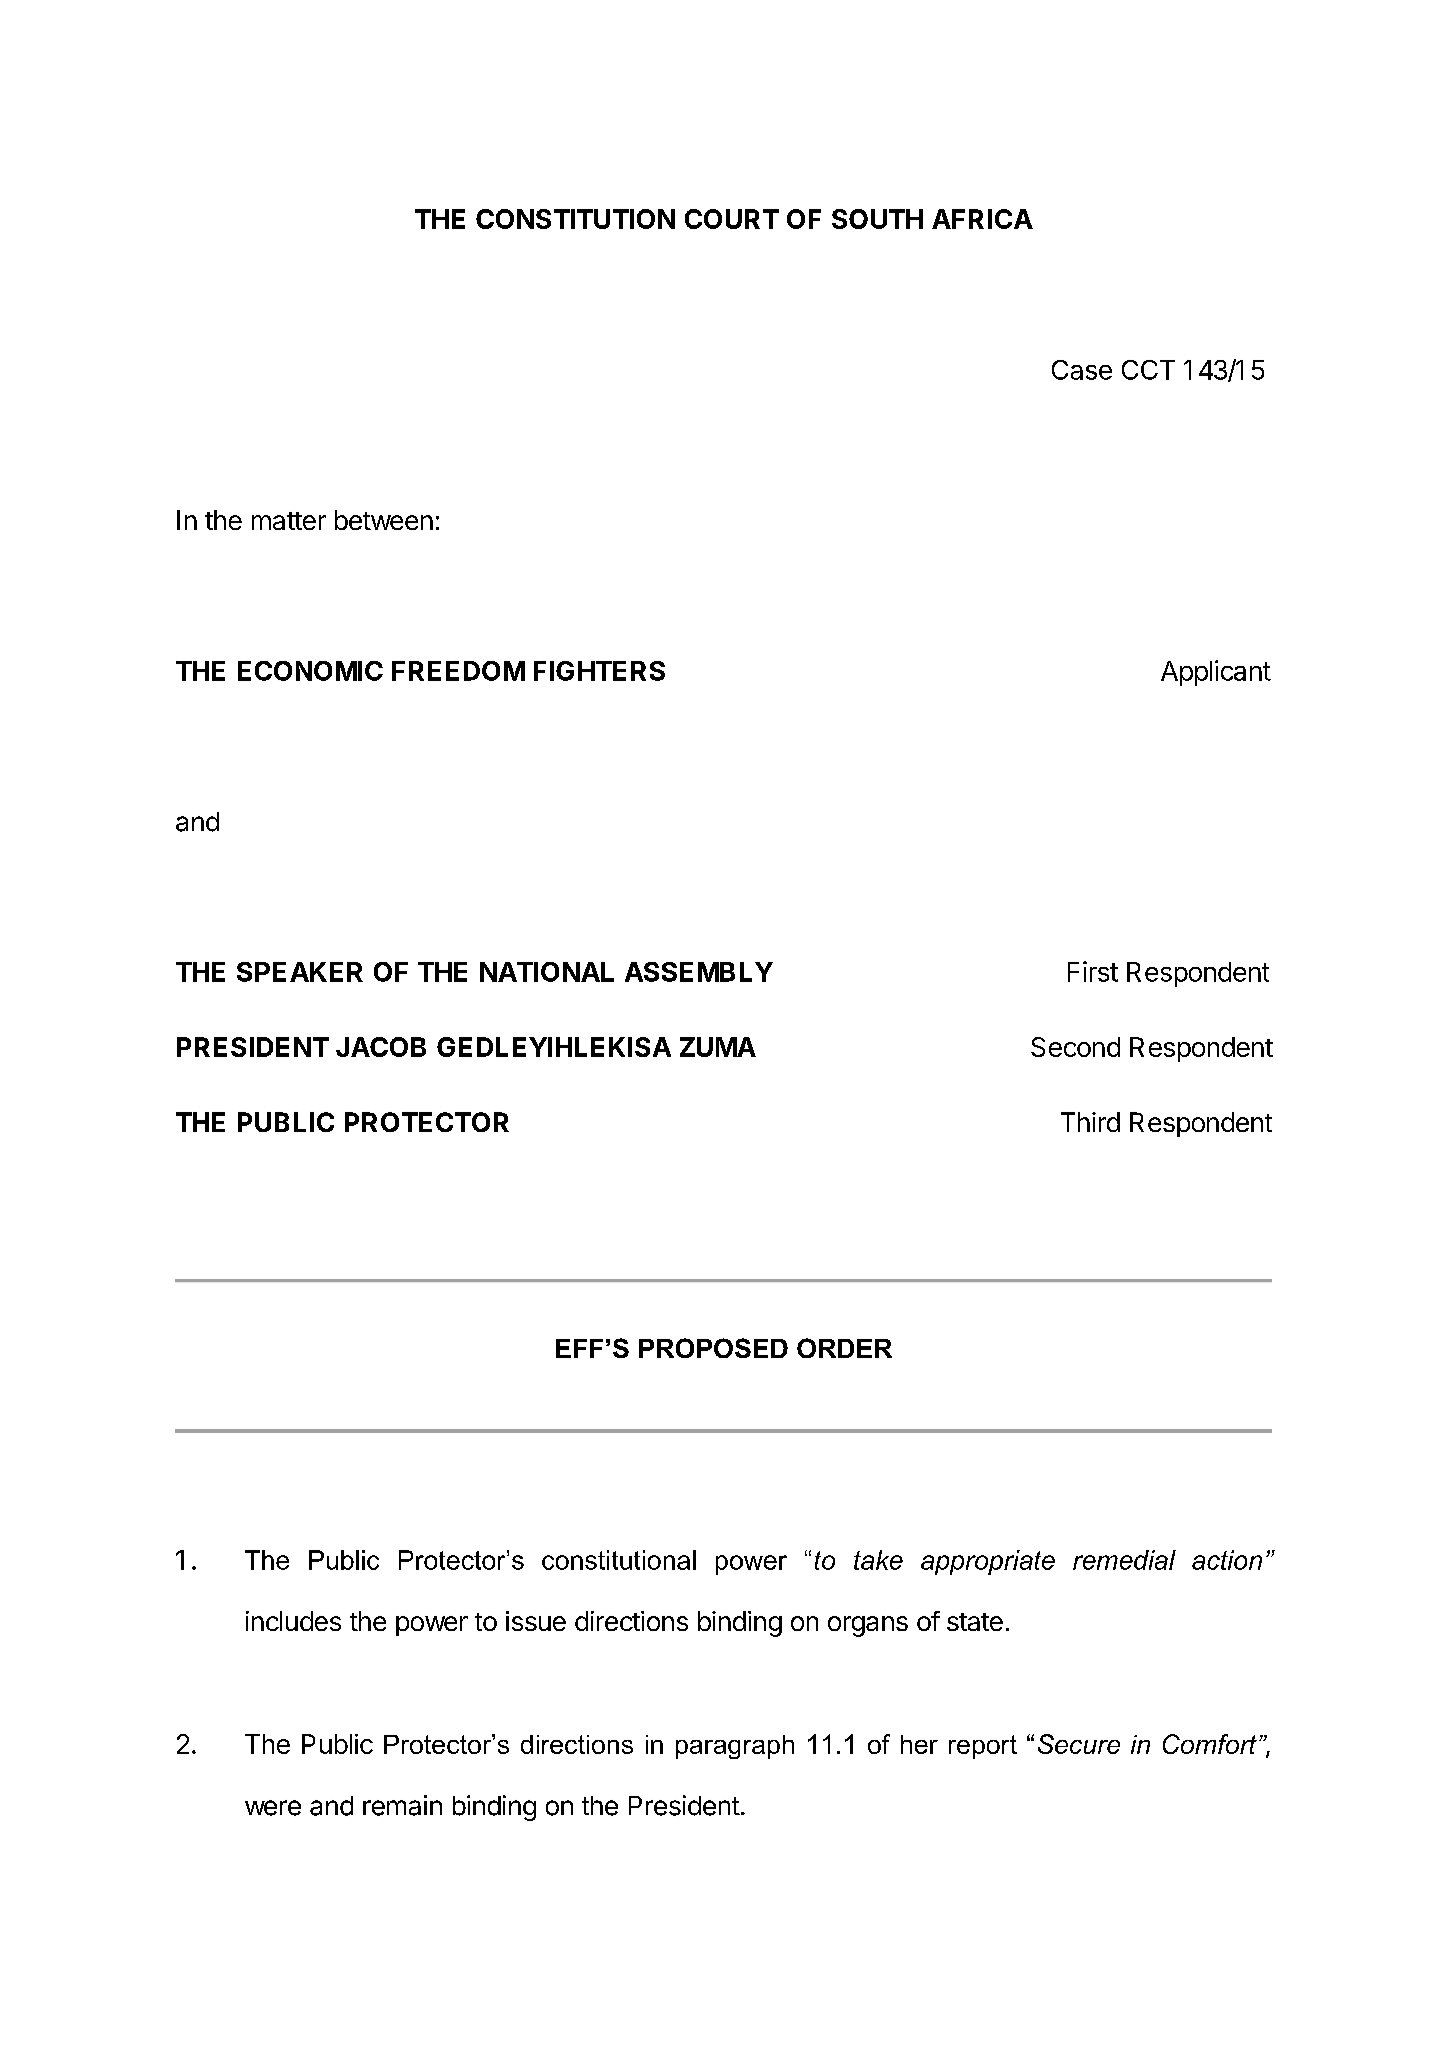 Image resolution: width=1447 pixels, height=2046 pixels. What do you see at coordinates (402, 1805) in the screenshot?
I see `remain` at bounding box center [402, 1805].
